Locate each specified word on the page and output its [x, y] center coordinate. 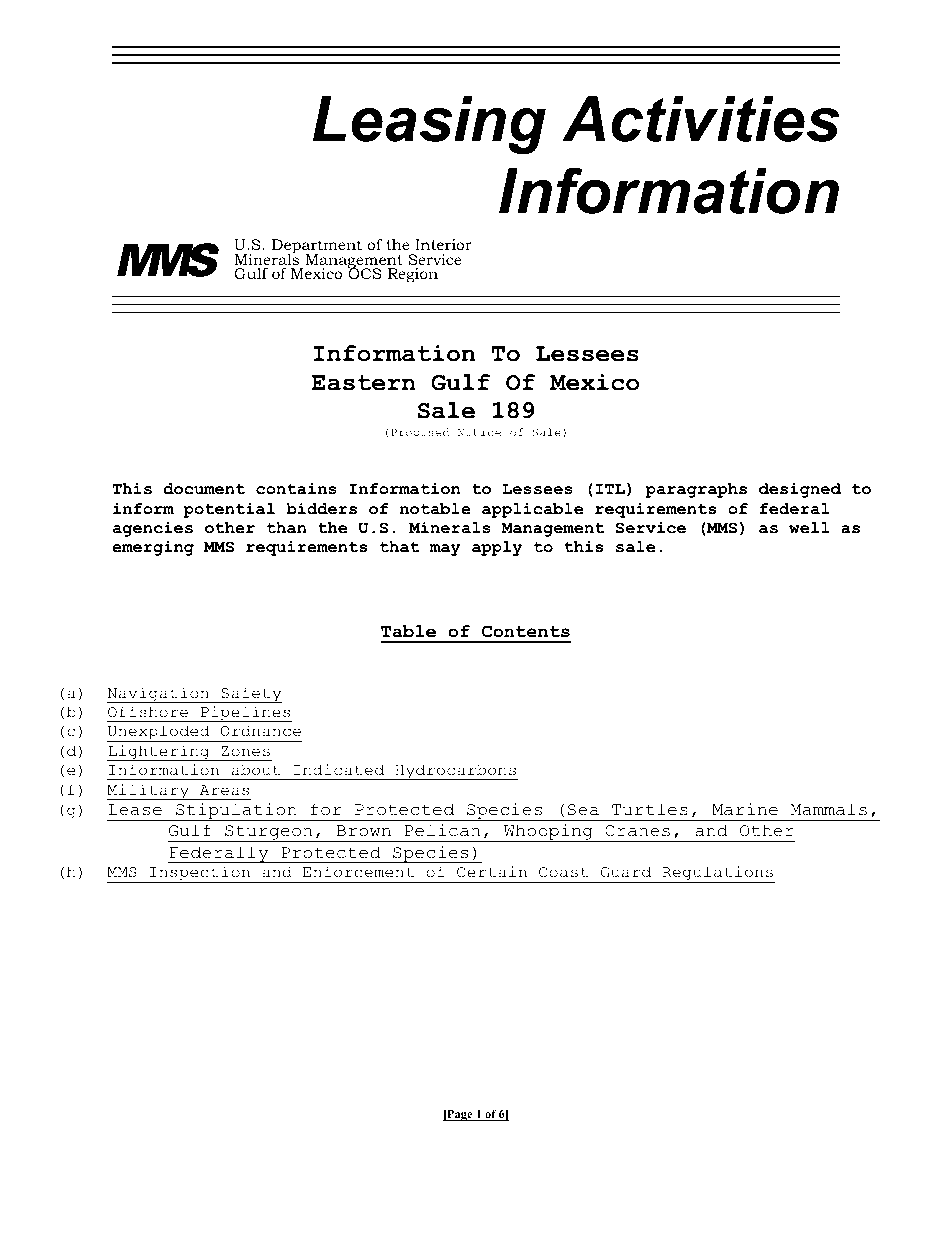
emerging [153, 548]
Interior [443, 244]
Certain [492, 872]
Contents [526, 631]
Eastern [364, 383]
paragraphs [696, 490]
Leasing [429, 125]
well [809, 528]
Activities [700, 119]
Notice [479, 432]
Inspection [200, 874]
